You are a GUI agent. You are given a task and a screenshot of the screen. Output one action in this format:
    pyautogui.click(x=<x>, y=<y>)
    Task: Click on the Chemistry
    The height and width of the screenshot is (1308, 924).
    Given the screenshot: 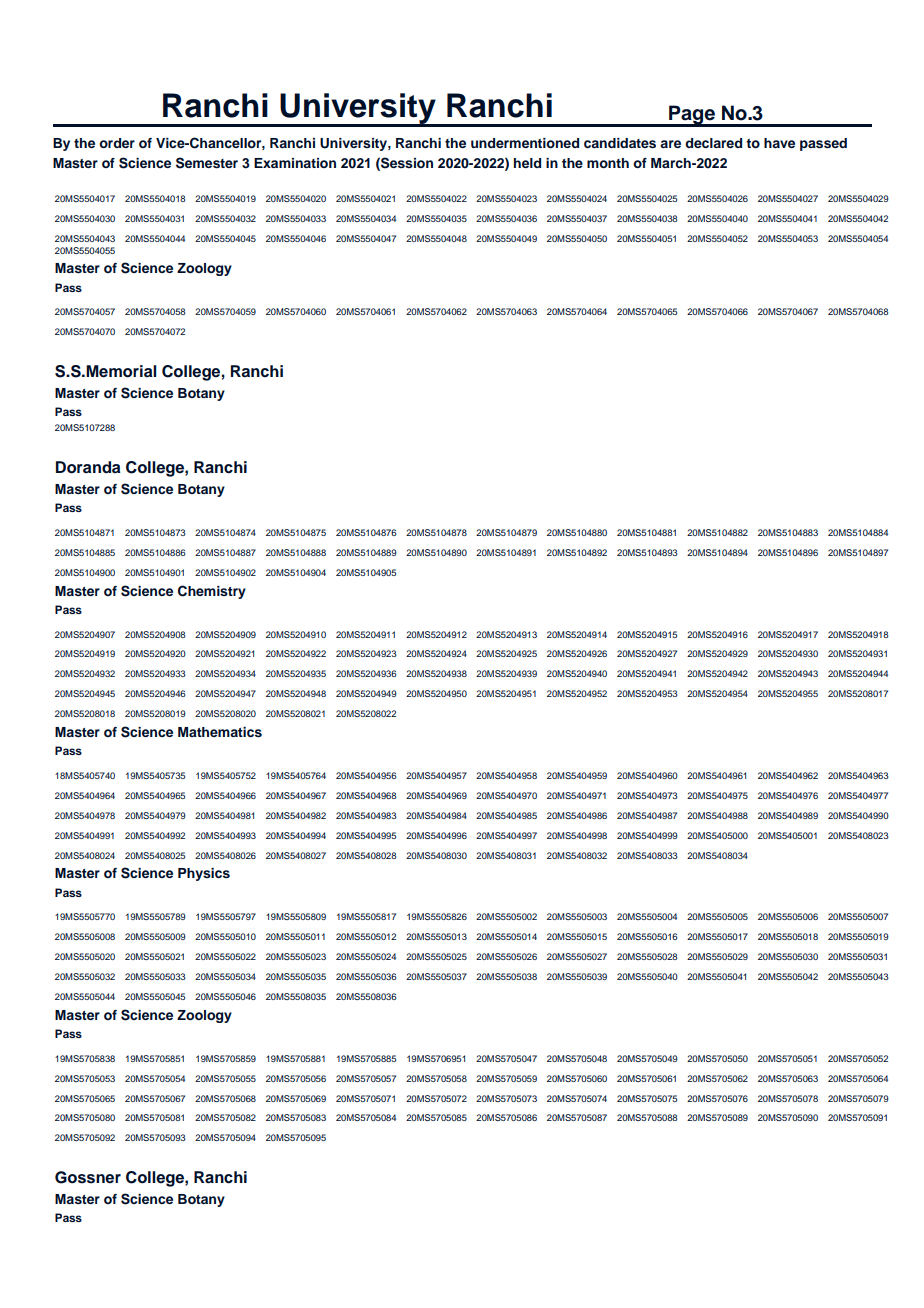 What is the action you would take?
    pyautogui.click(x=212, y=592)
